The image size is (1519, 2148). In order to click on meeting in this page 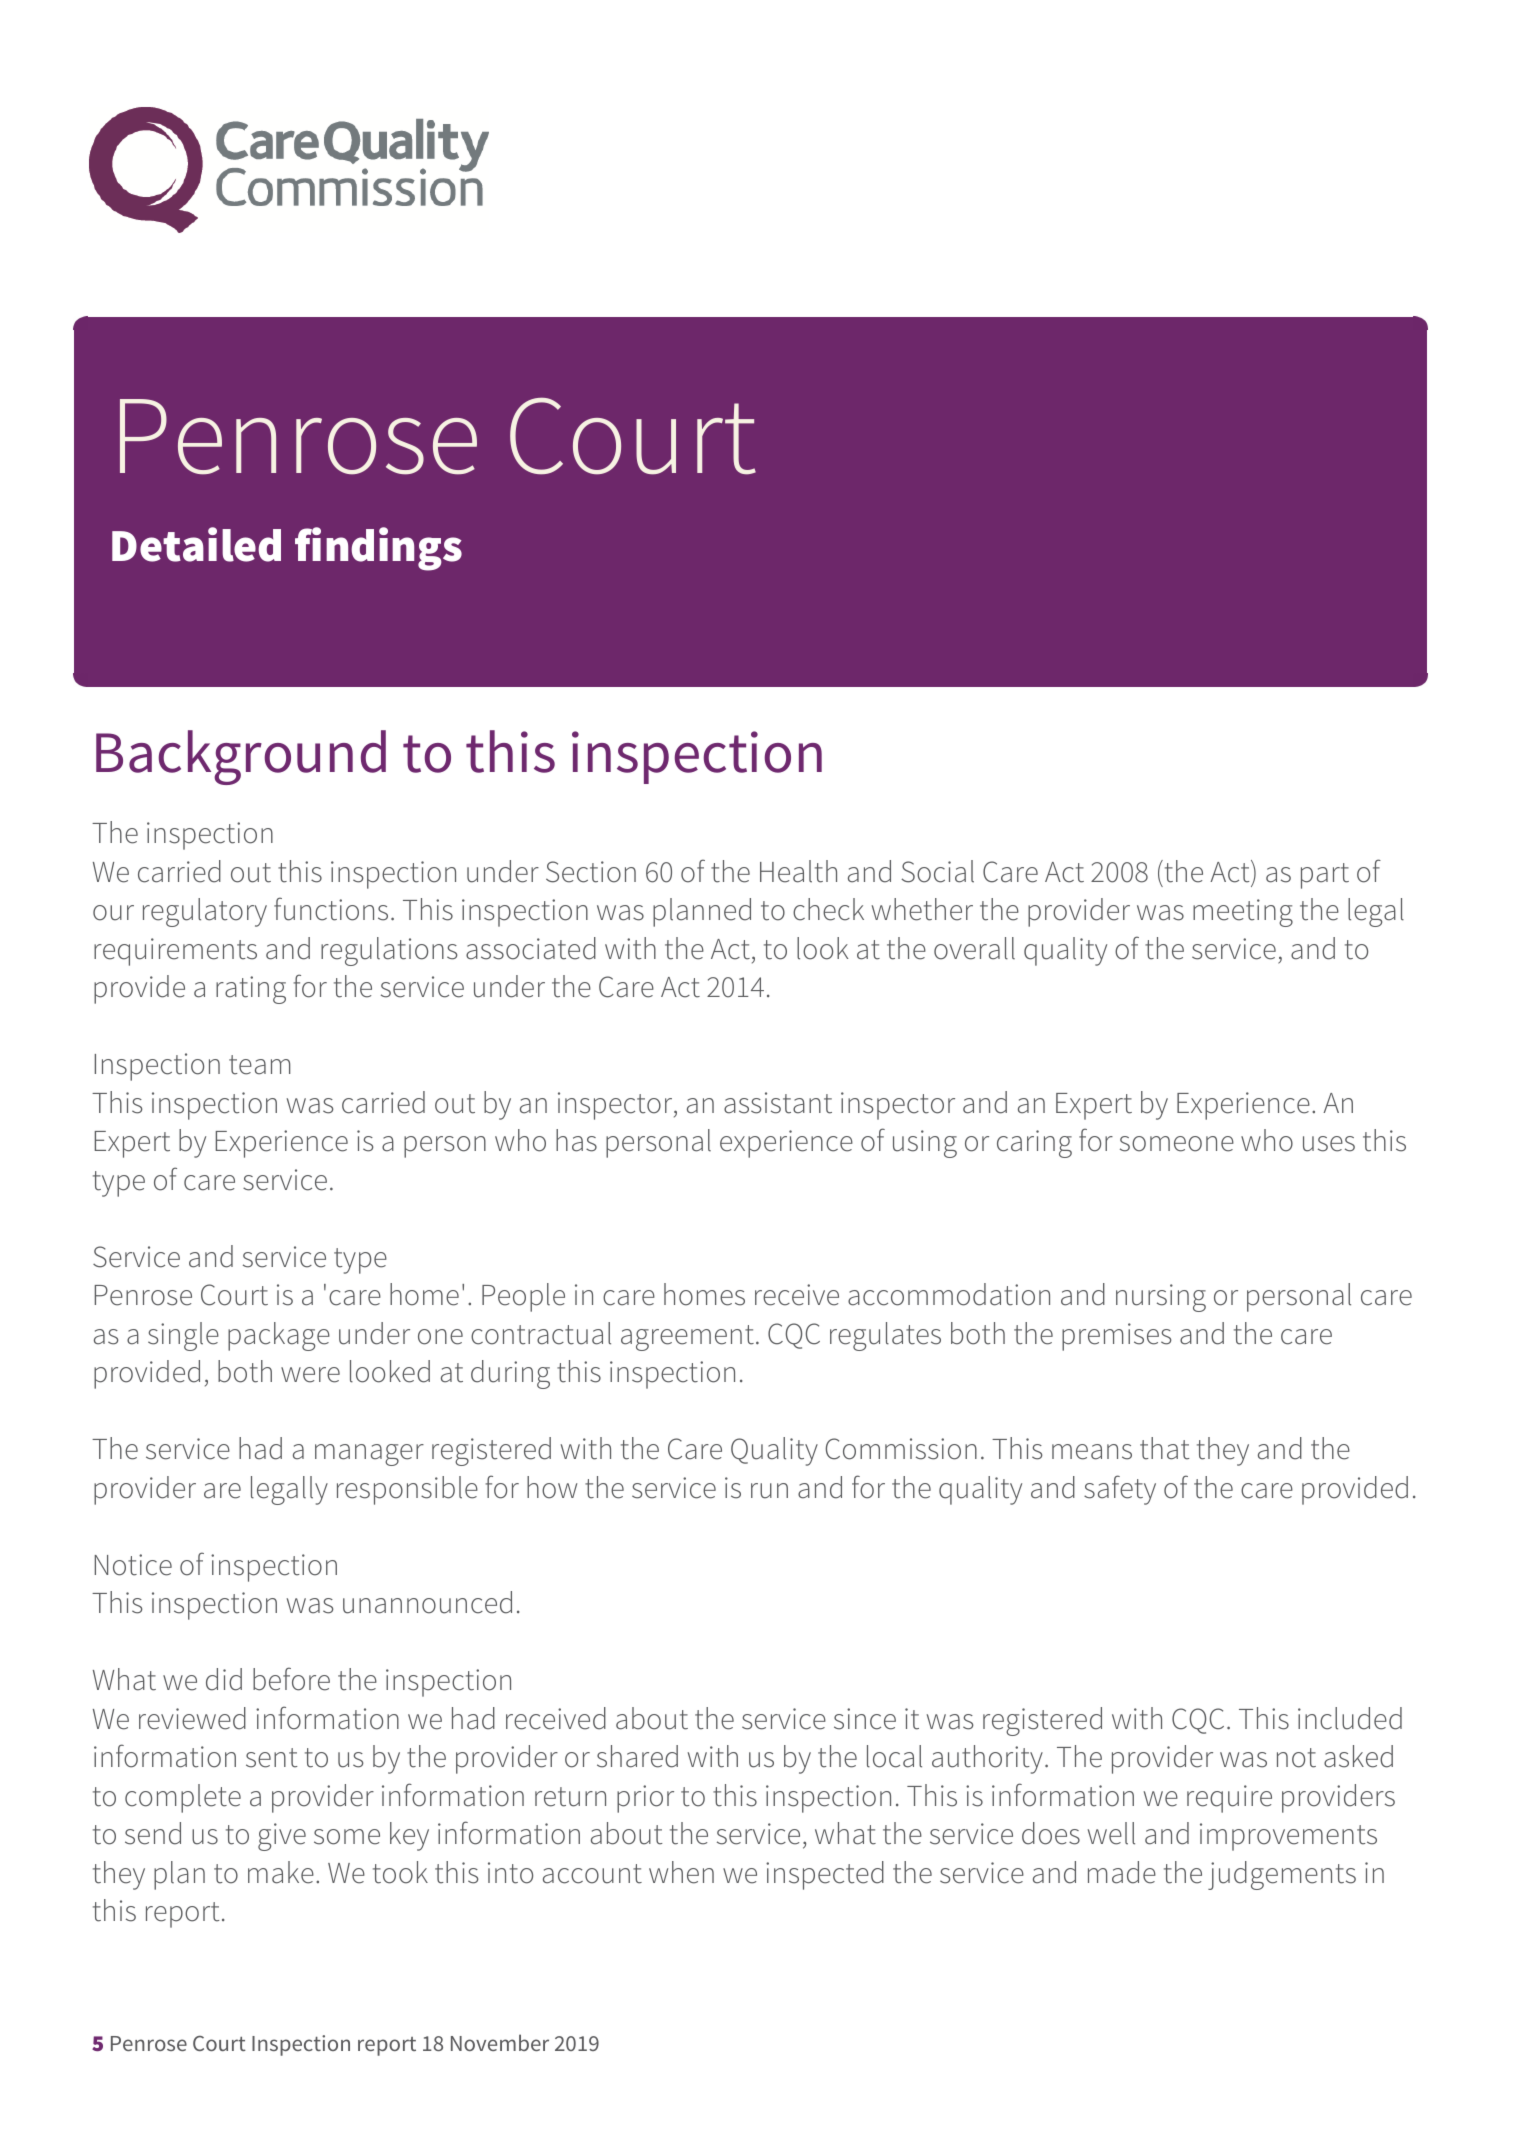, I will do `click(1243, 913)`.
